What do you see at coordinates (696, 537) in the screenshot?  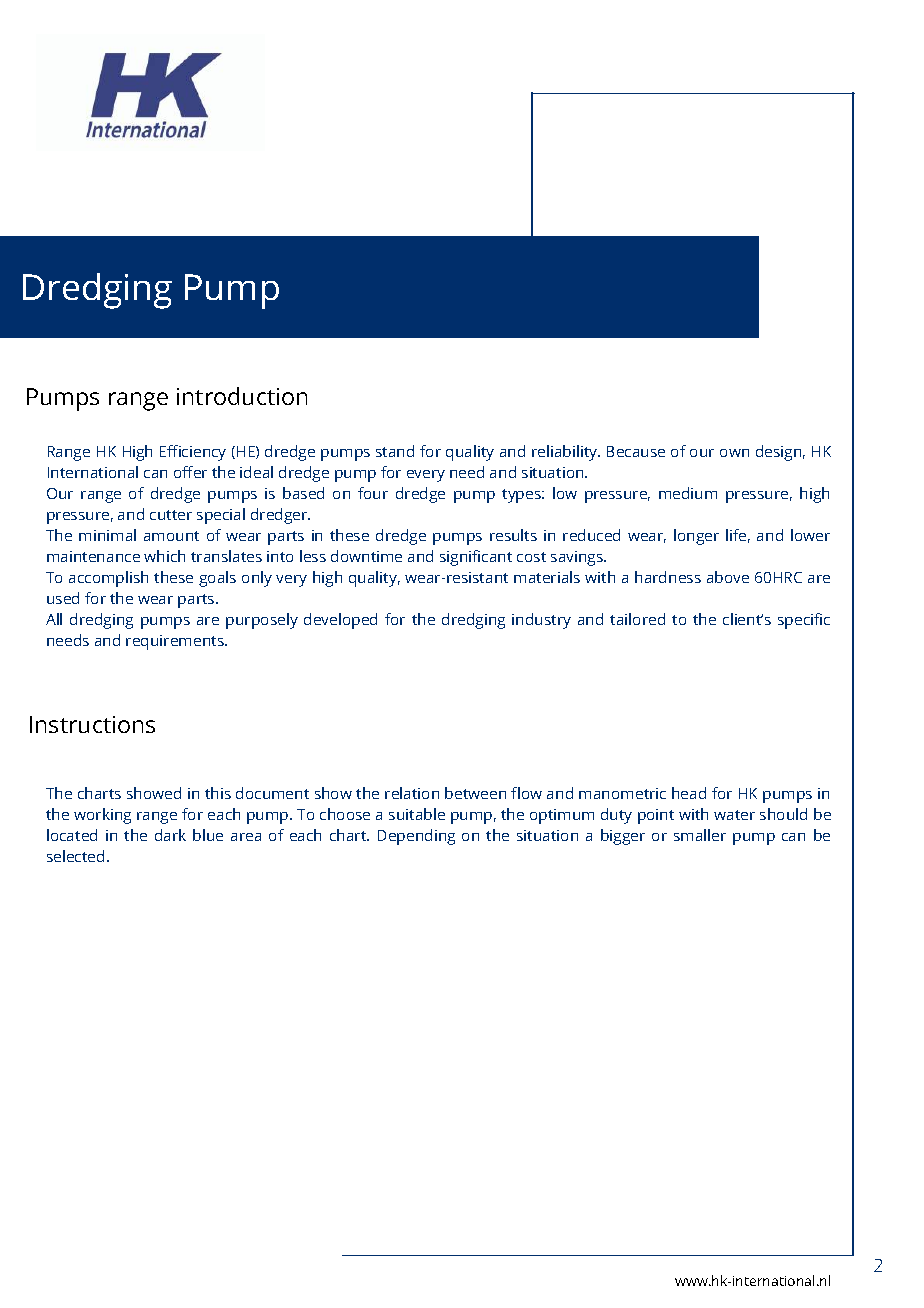 I see `longer` at bounding box center [696, 537].
